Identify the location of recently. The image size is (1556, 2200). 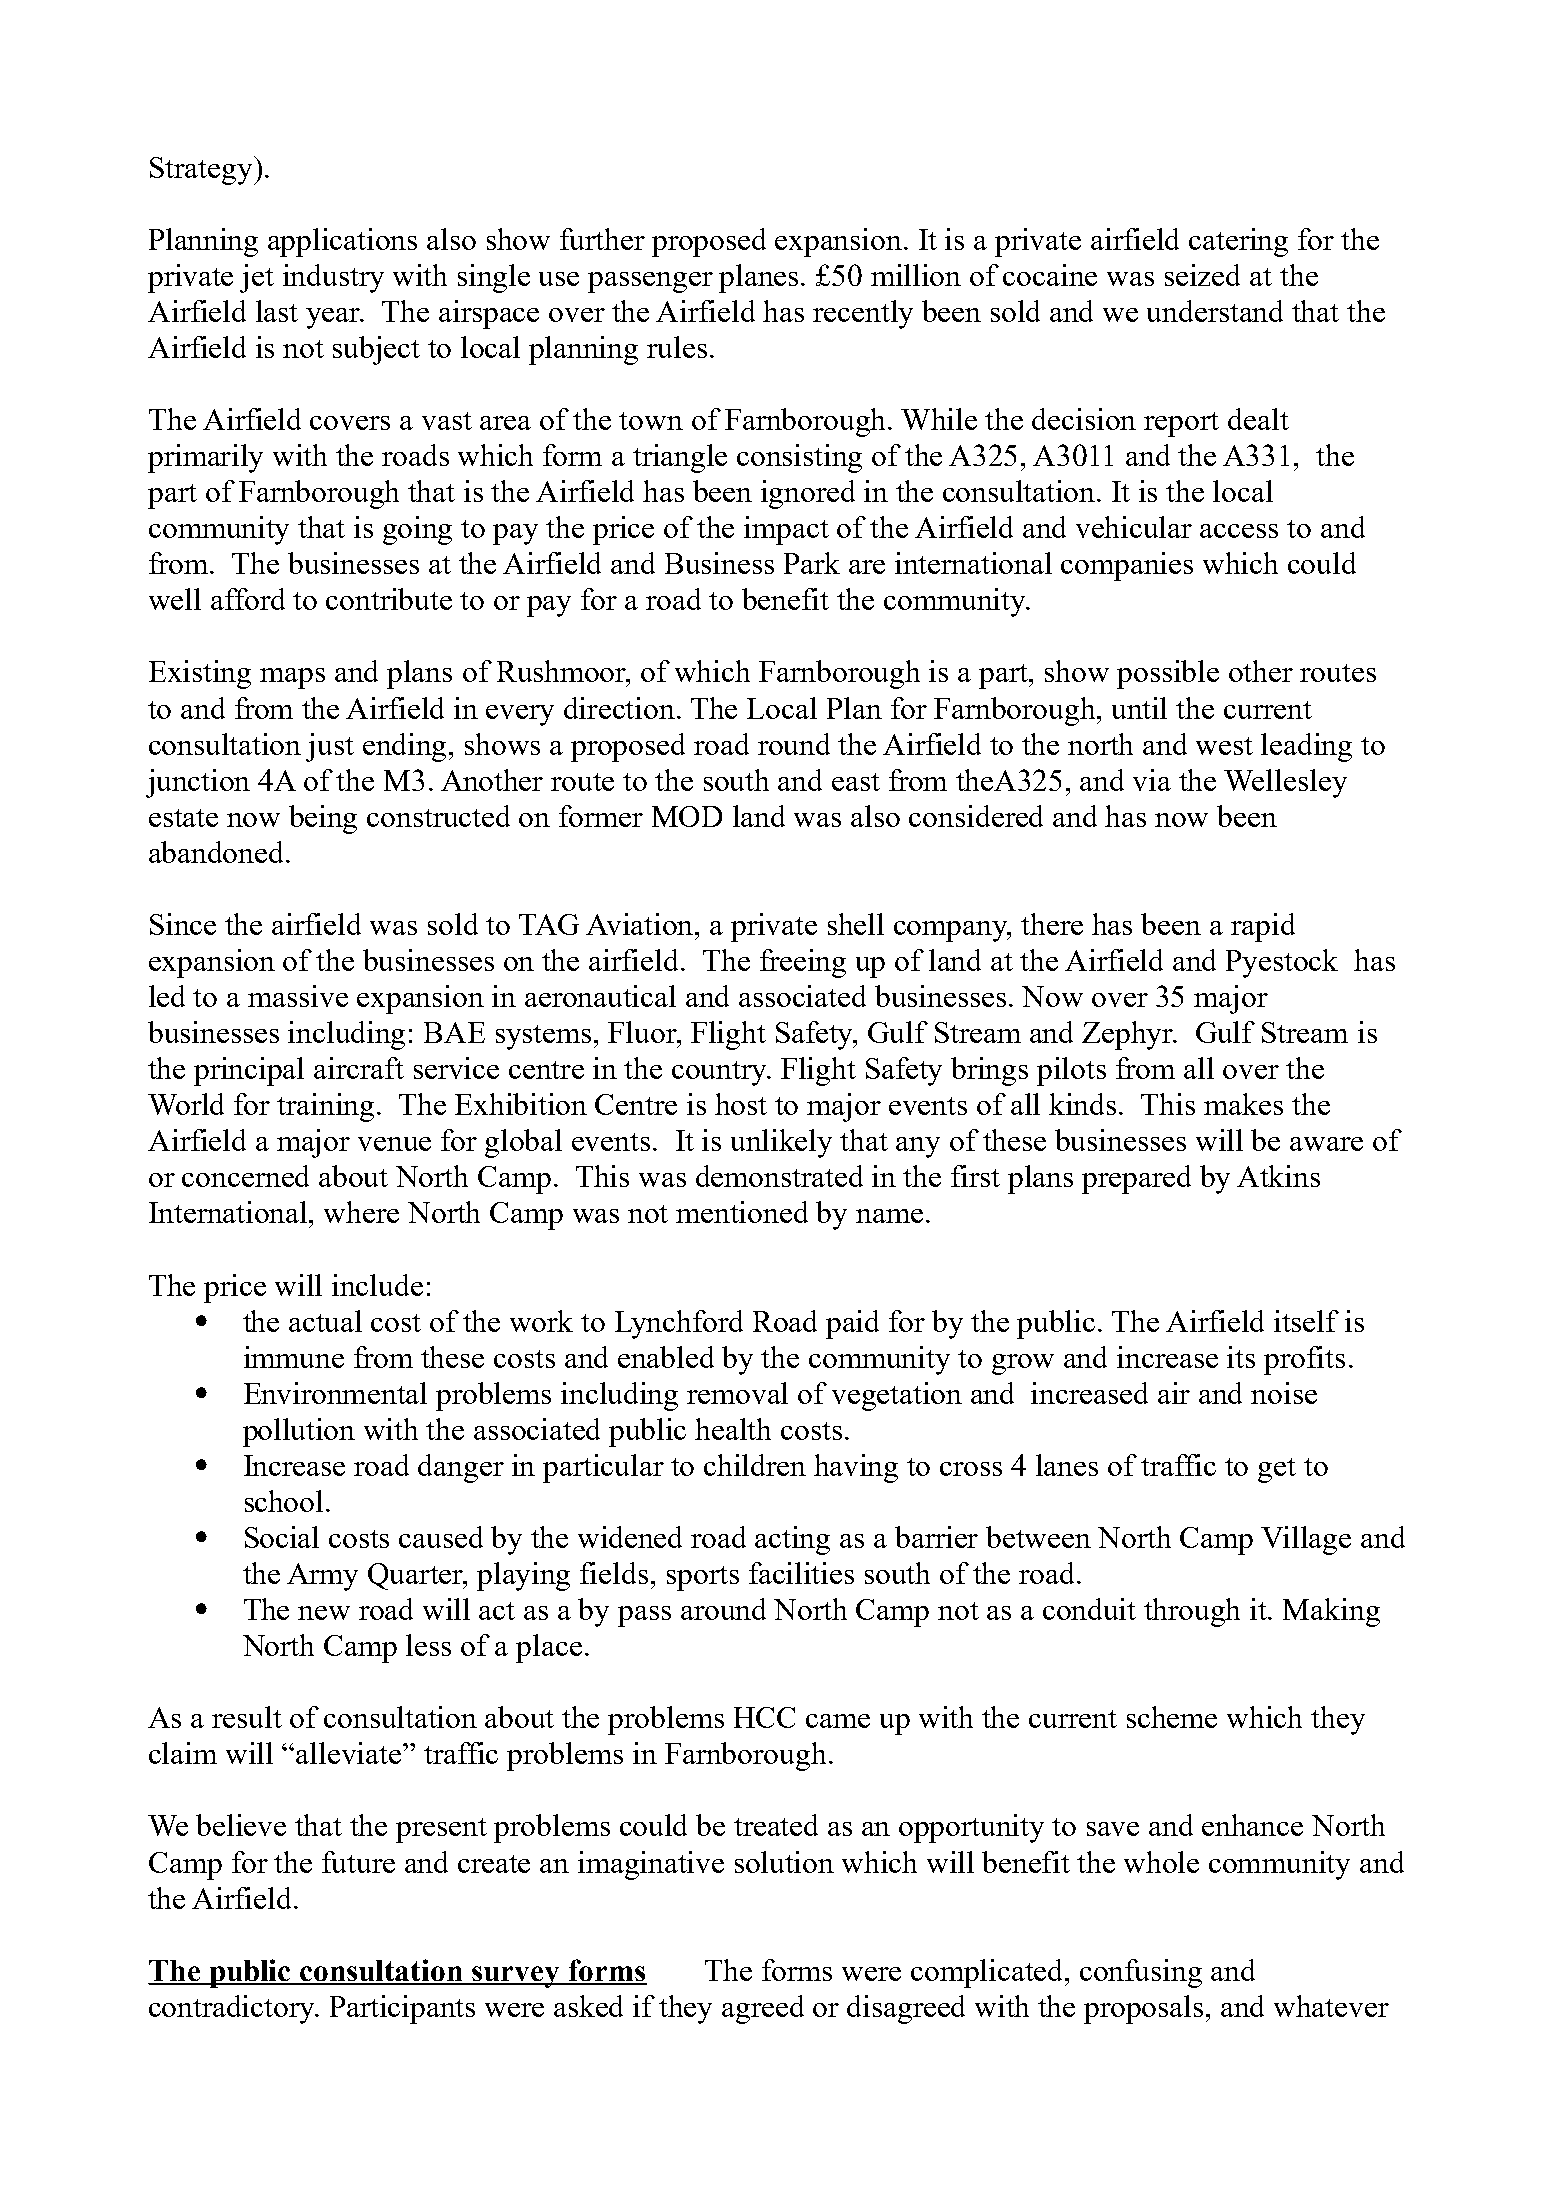
(863, 314).
